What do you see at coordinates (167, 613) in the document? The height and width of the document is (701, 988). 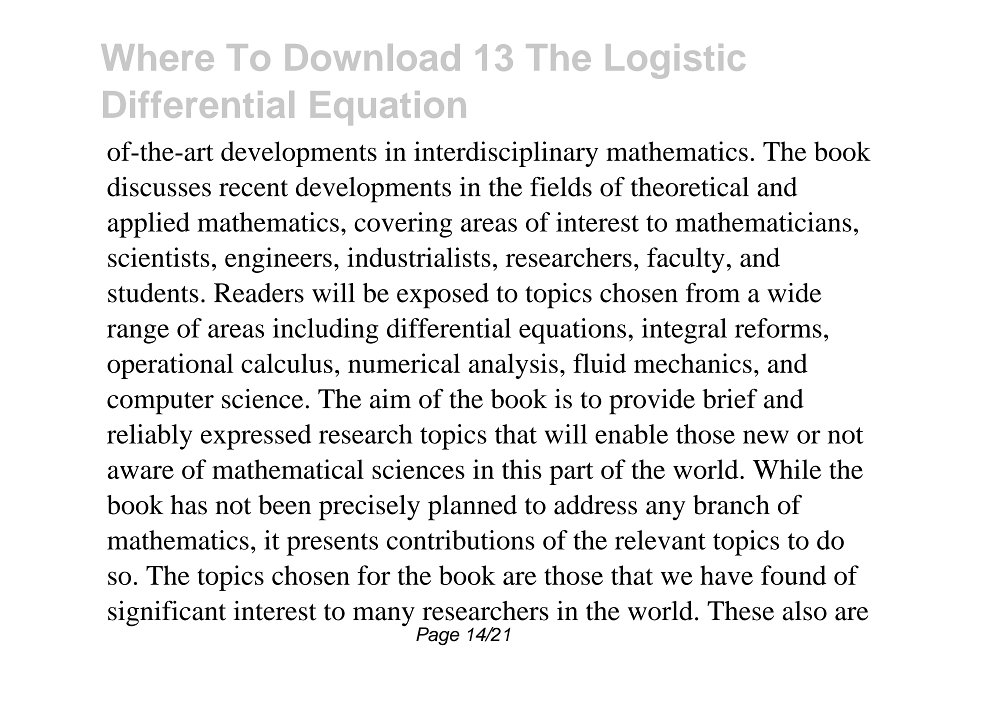 I see `significant` at bounding box center [167, 613].
